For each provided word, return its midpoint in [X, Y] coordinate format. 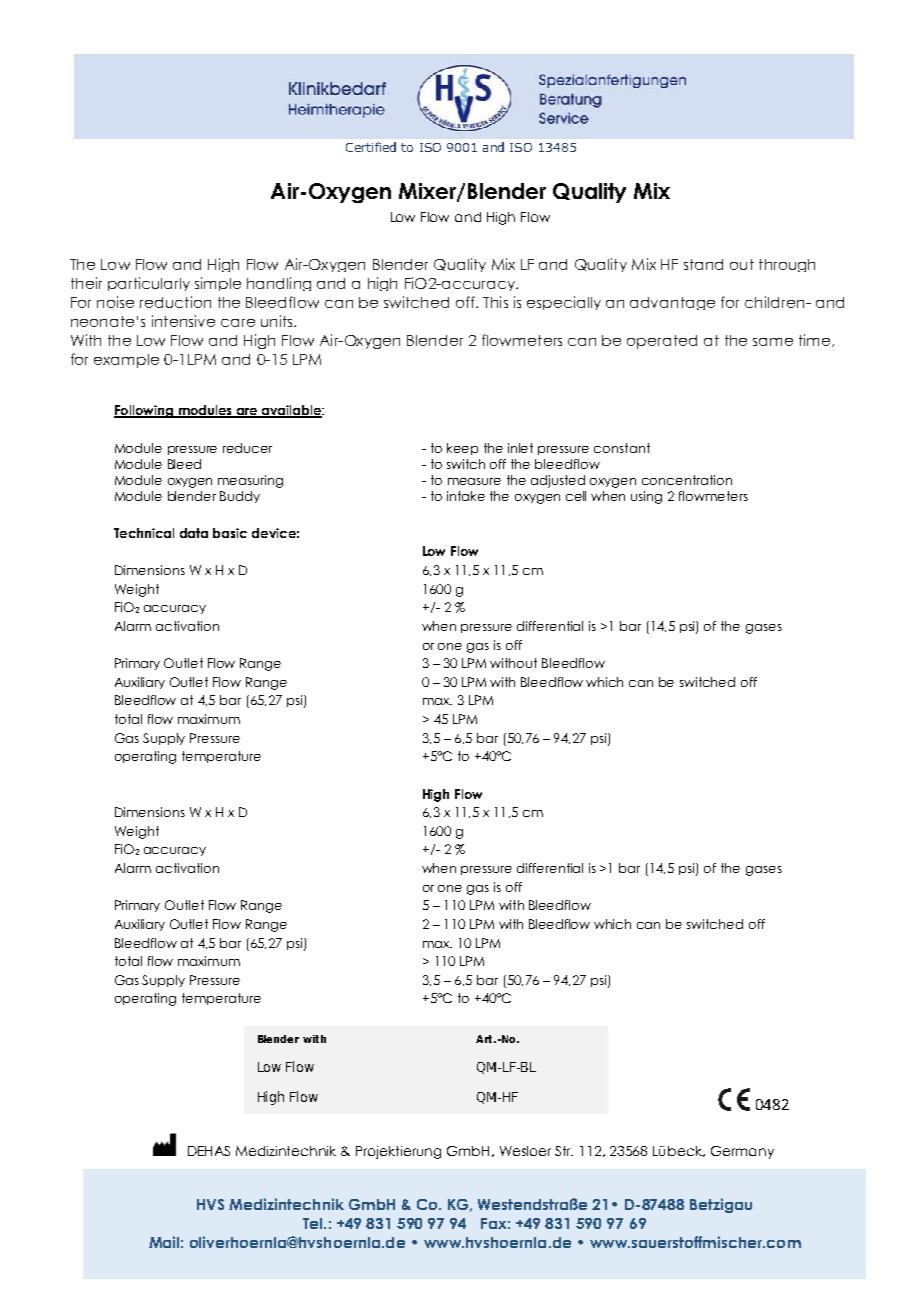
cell [576, 496]
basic [230, 533]
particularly [149, 284]
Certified [371, 147]
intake [466, 496]
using [646, 497]
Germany [742, 1152]
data [194, 533]
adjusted [558, 481]
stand [703, 264]
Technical [144, 533]
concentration [687, 480]
